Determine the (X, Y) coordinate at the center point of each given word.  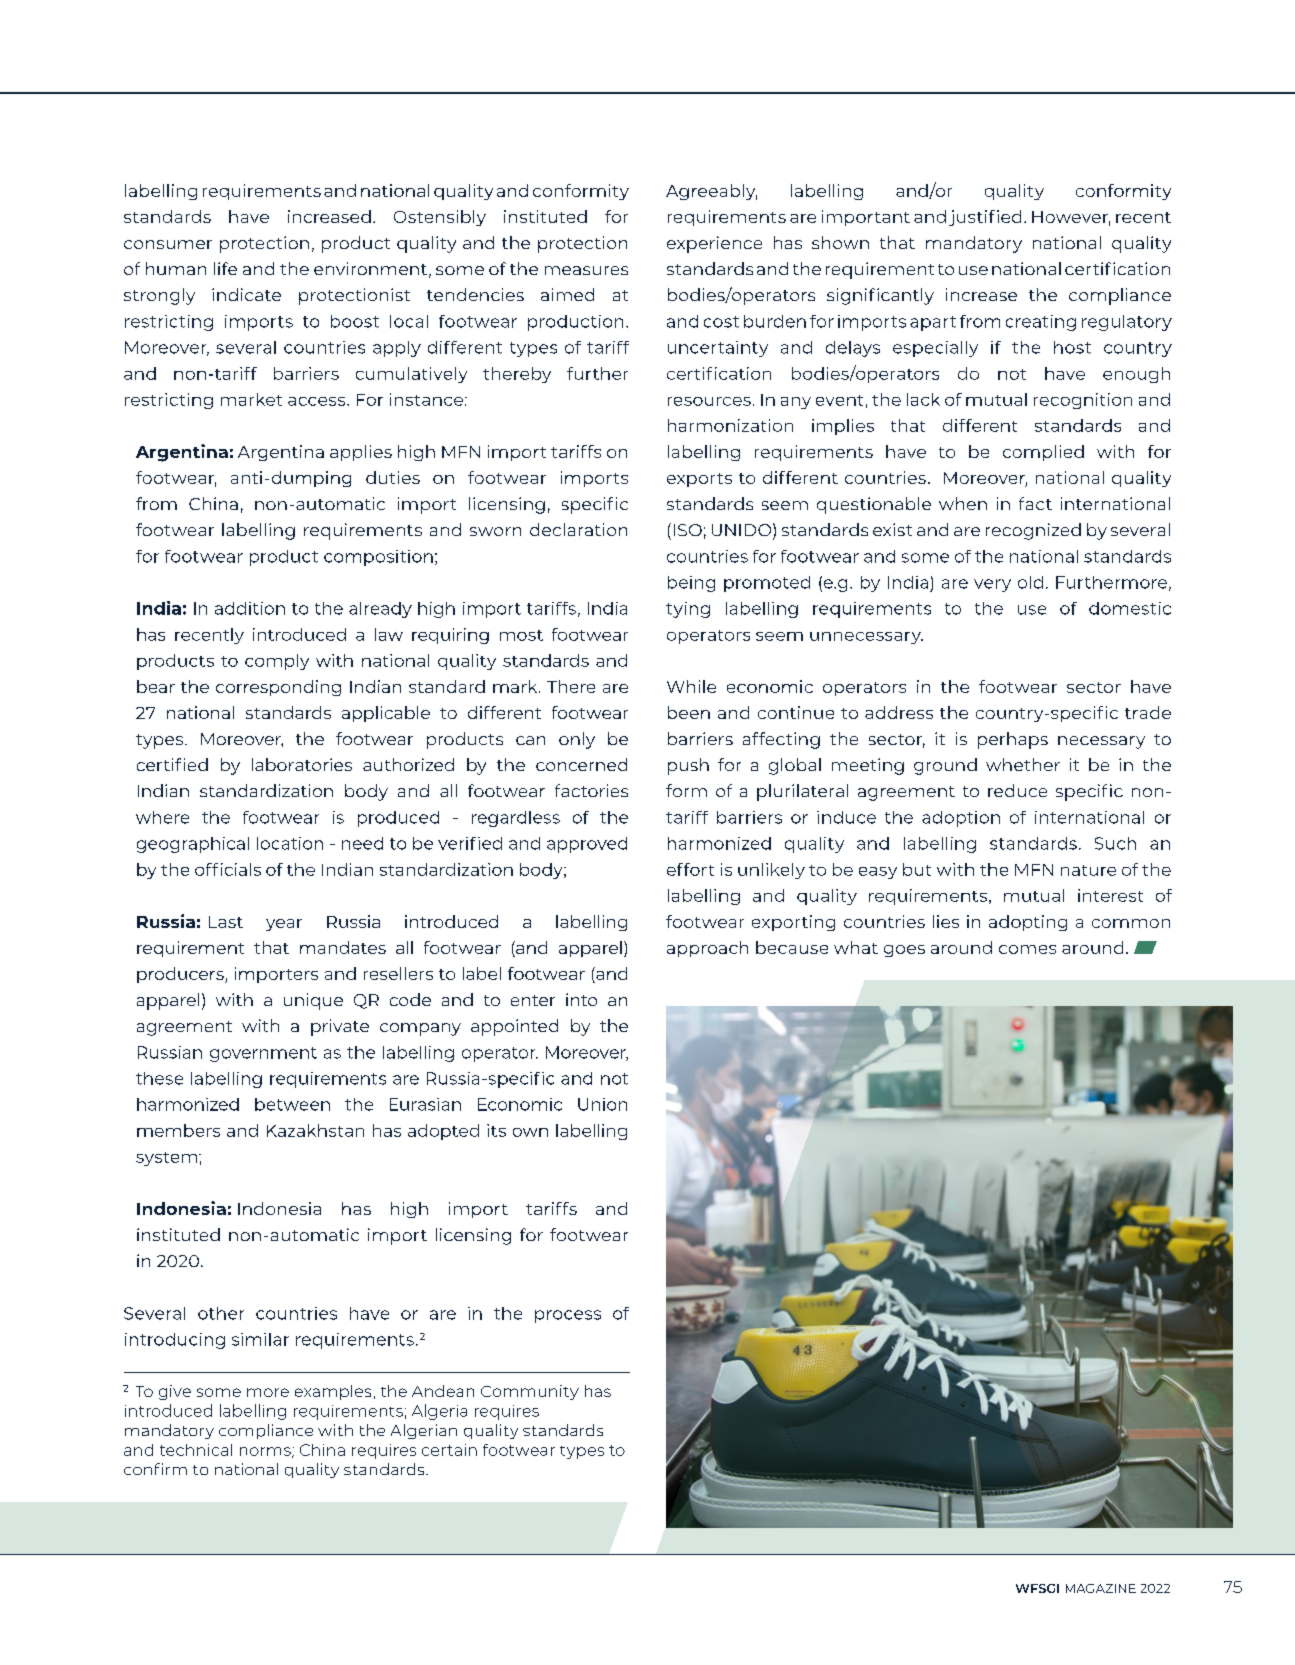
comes (1027, 949)
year (284, 925)
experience (714, 244)
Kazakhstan (315, 1130)
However (1071, 218)
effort (690, 869)
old (1030, 582)
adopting (1028, 923)
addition (250, 608)
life (225, 268)
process (568, 1316)
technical (196, 1450)
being (691, 584)
